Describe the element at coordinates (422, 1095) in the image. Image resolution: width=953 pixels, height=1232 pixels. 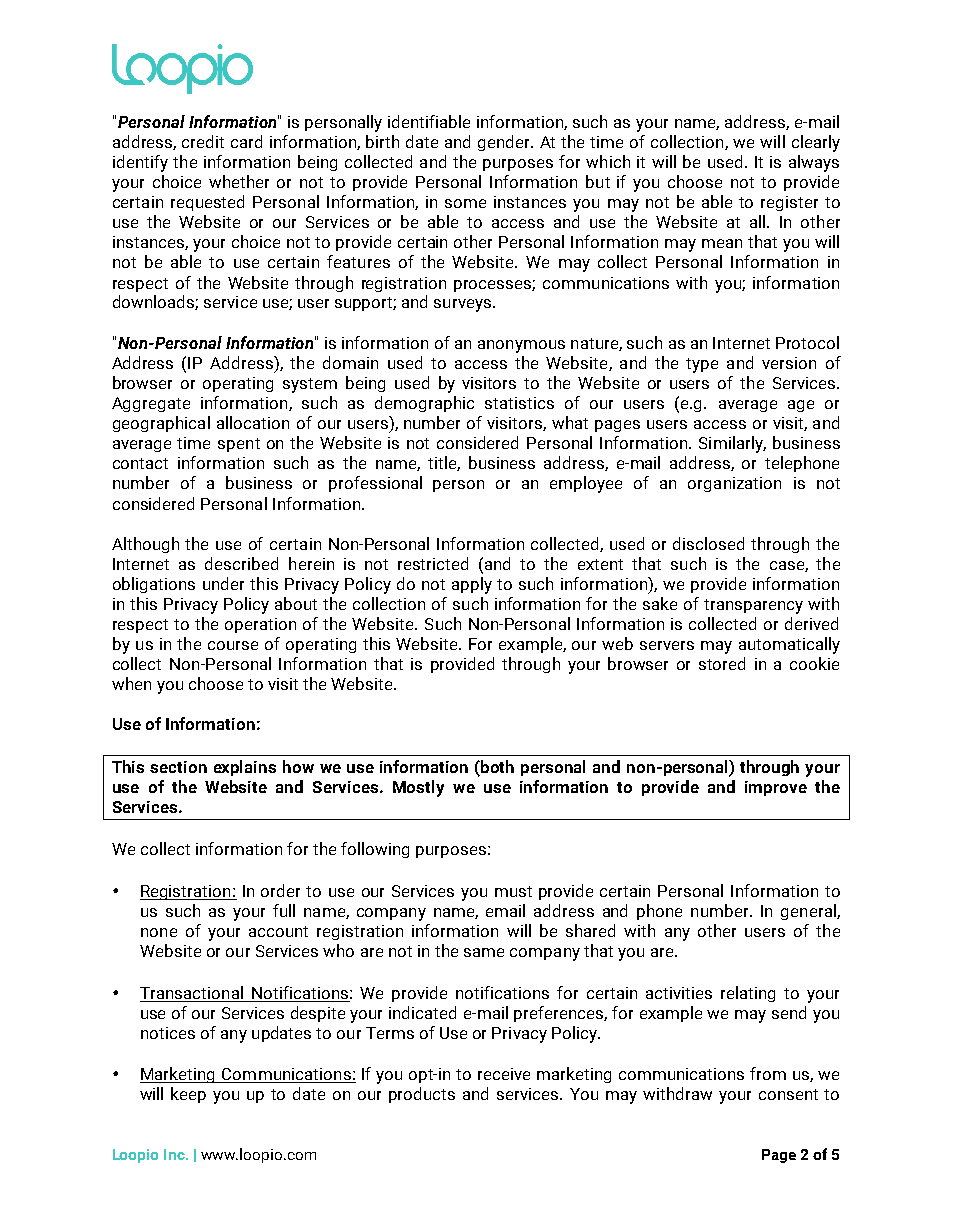
I see `products` at that location.
